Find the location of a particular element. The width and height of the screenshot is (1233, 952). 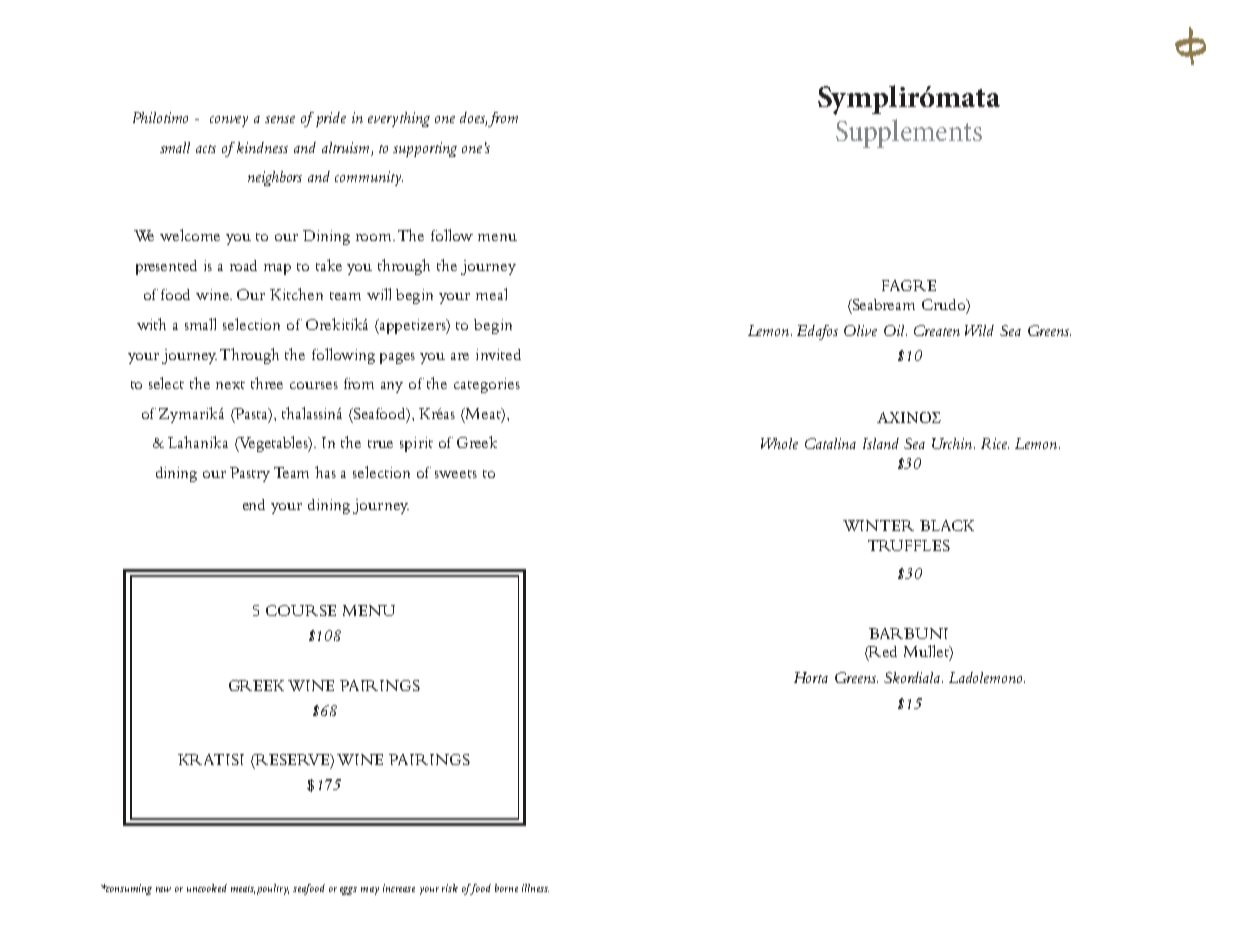

does is located at coordinates (473, 119).
